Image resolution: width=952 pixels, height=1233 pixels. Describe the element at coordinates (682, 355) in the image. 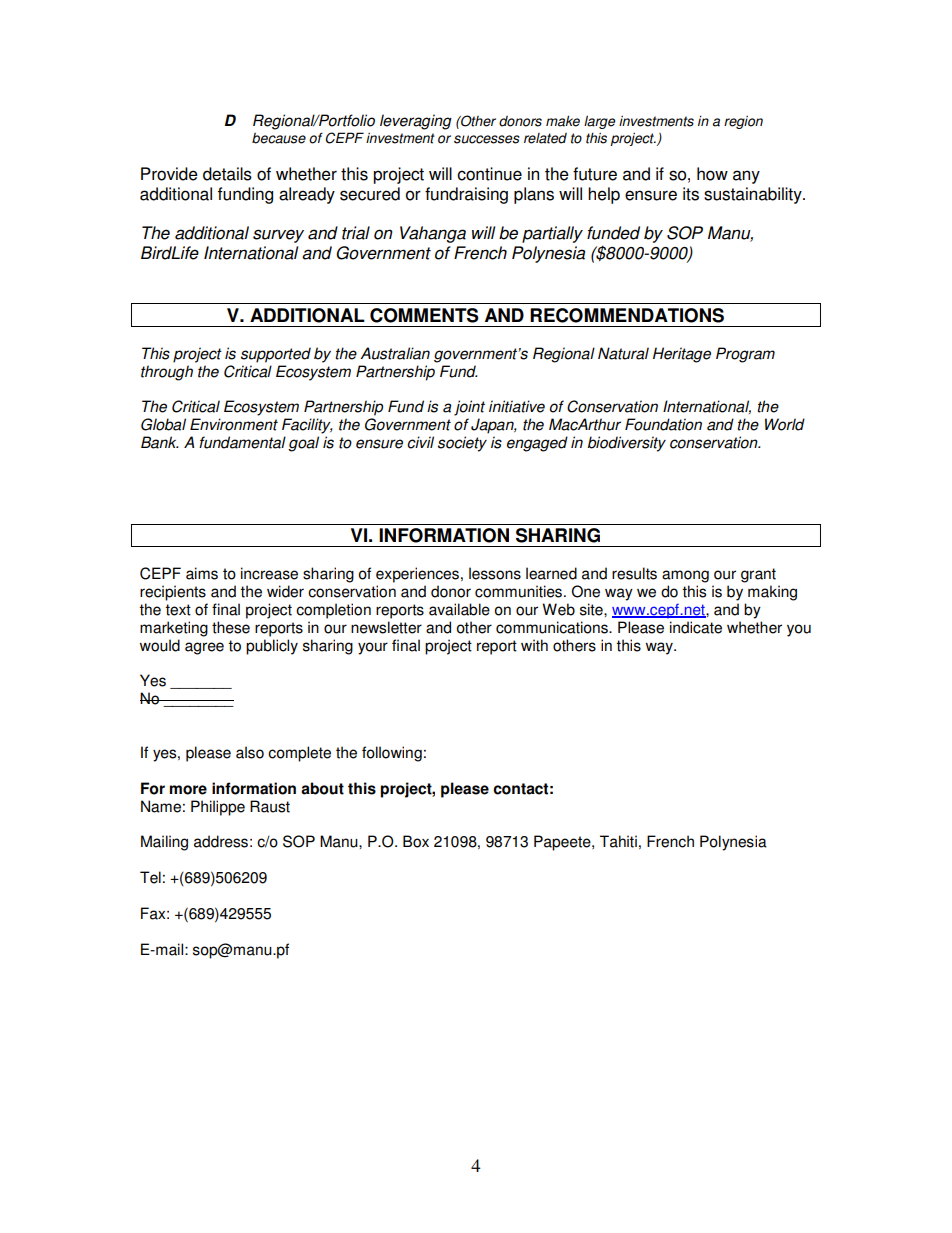

I see `Heritage` at that location.
